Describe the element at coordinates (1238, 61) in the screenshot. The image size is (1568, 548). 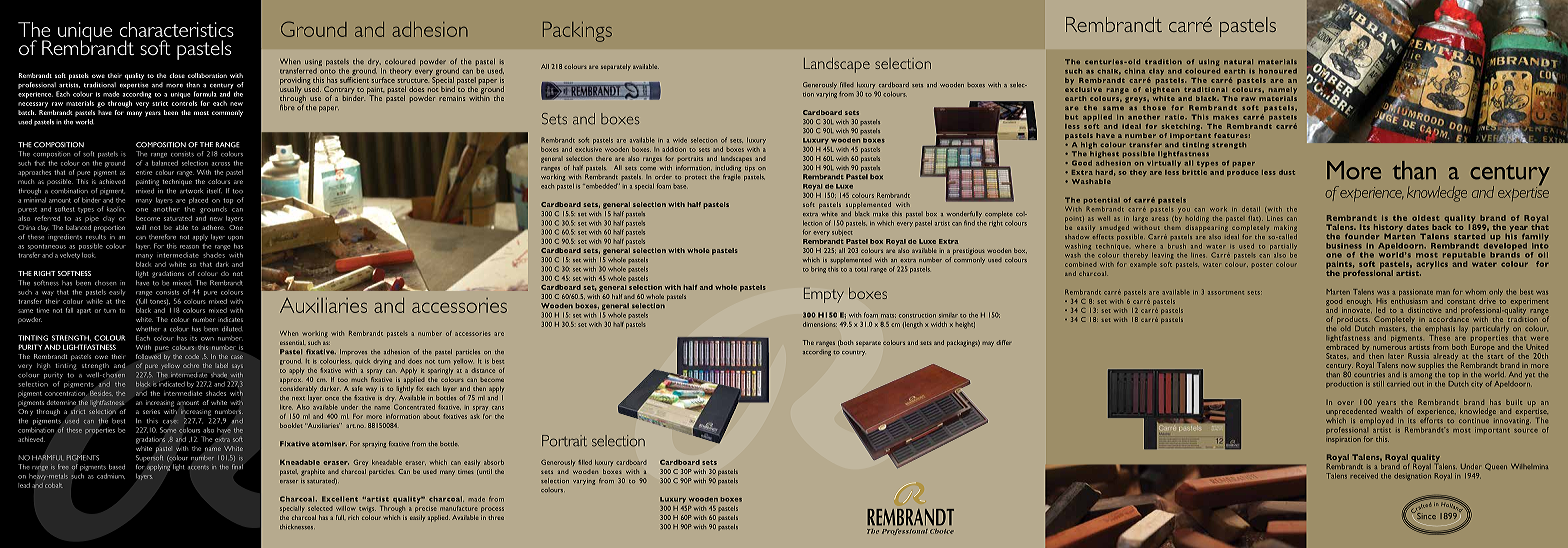
I see `natural` at that location.
